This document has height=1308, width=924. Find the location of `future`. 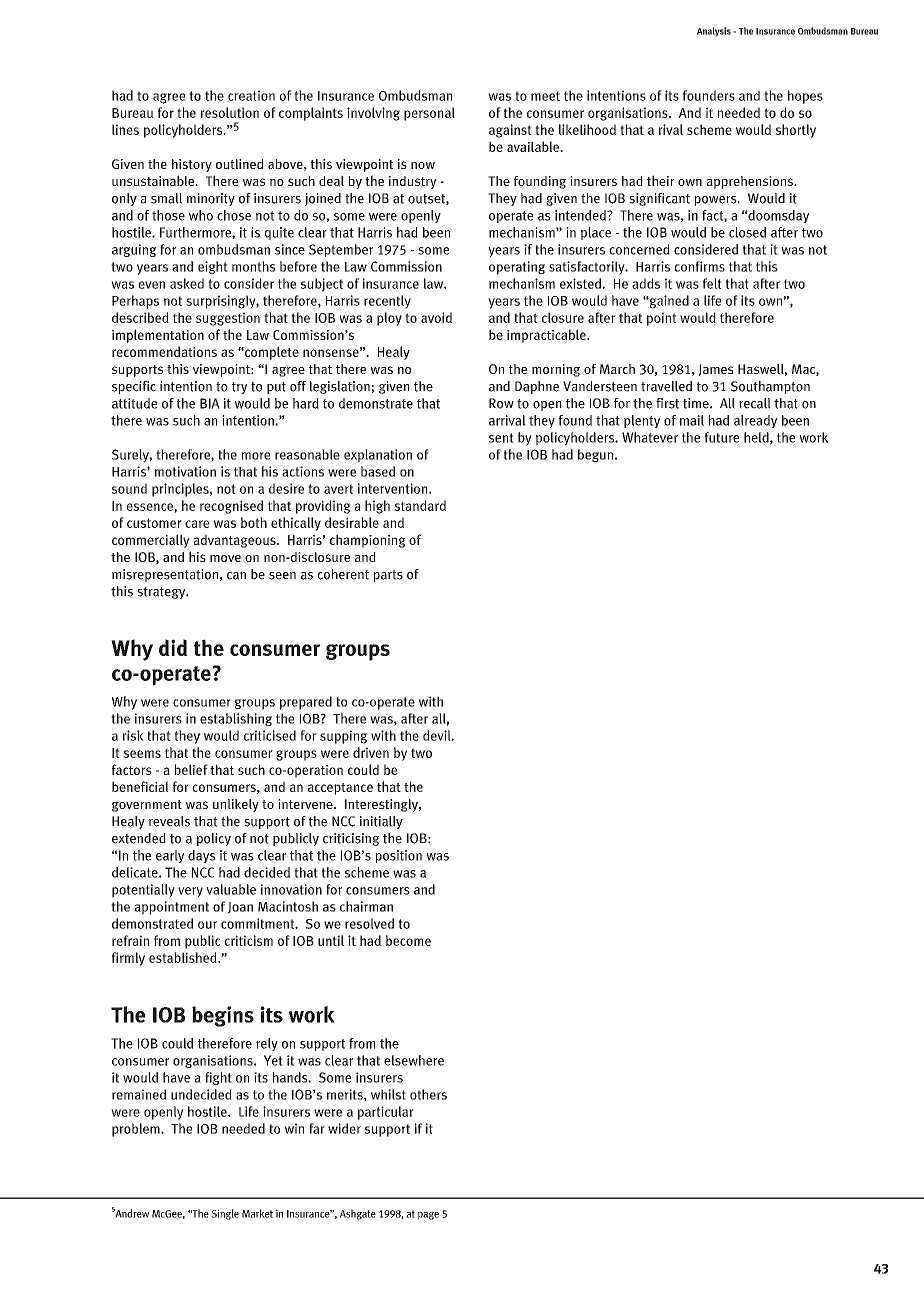

future is located at coordinates (722, 437).
